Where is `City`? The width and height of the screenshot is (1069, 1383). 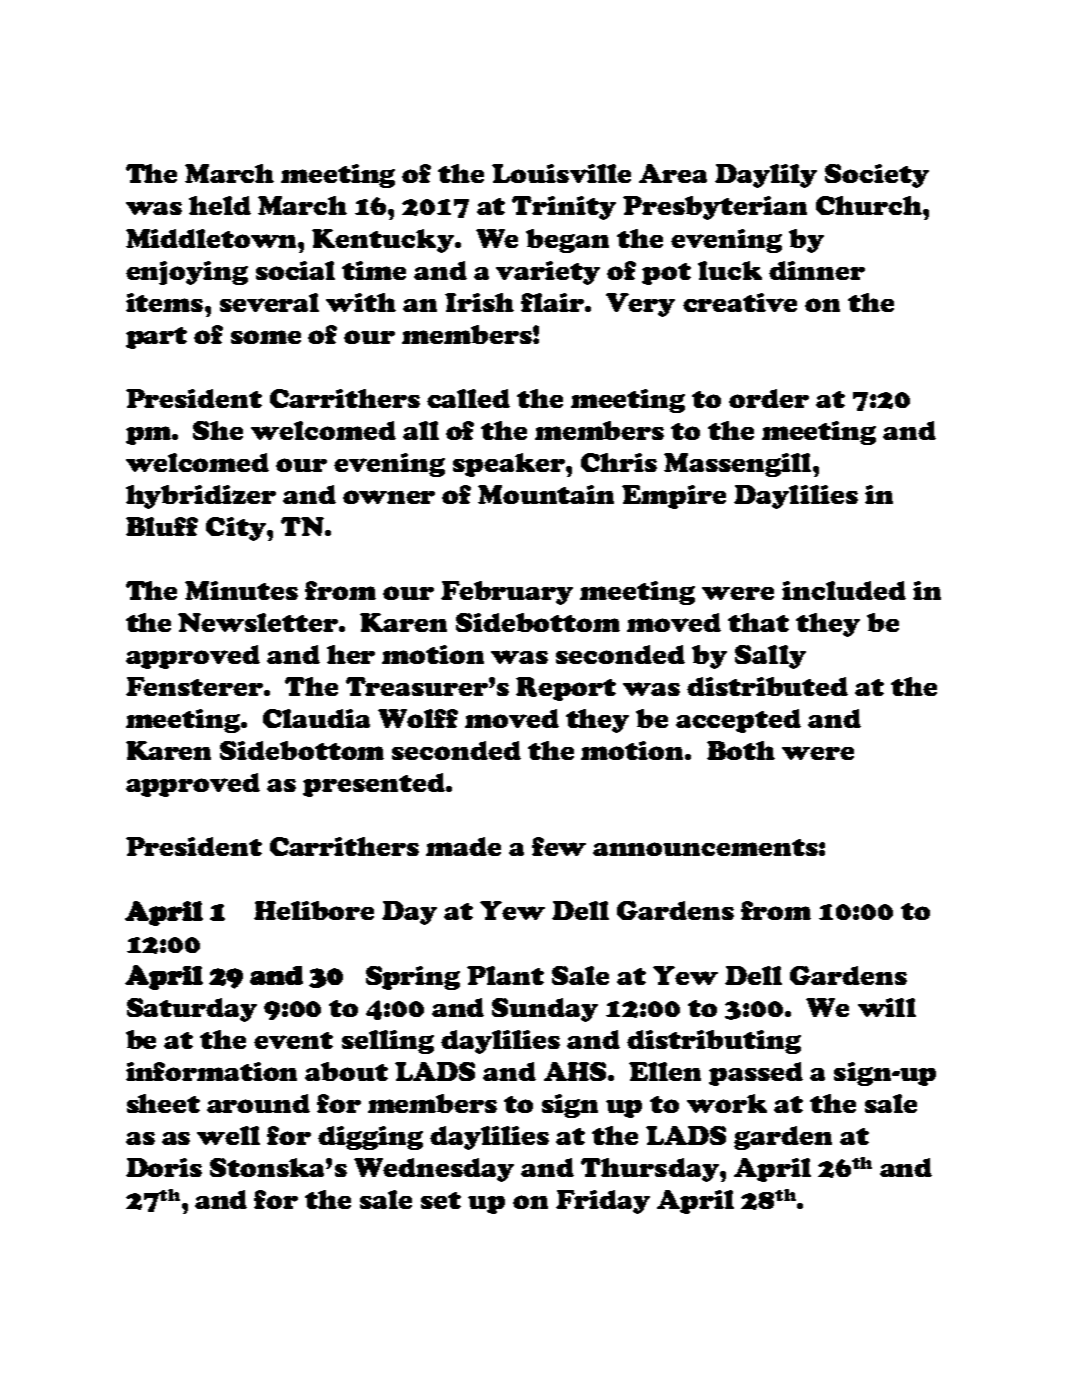 City is located at coordinates (237, 529).
